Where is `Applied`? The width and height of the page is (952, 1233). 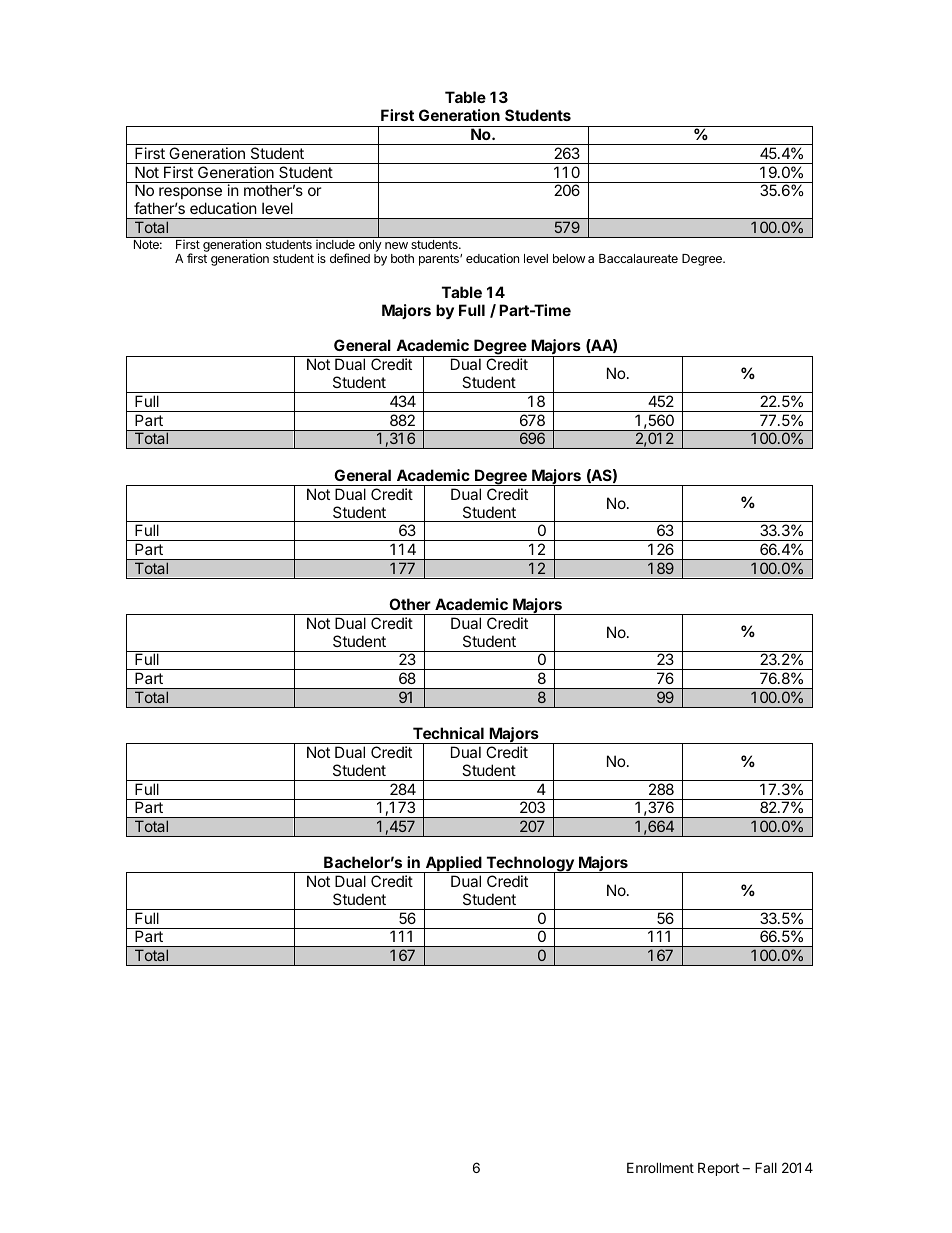 Applied is located at coordinates (453, 865).
